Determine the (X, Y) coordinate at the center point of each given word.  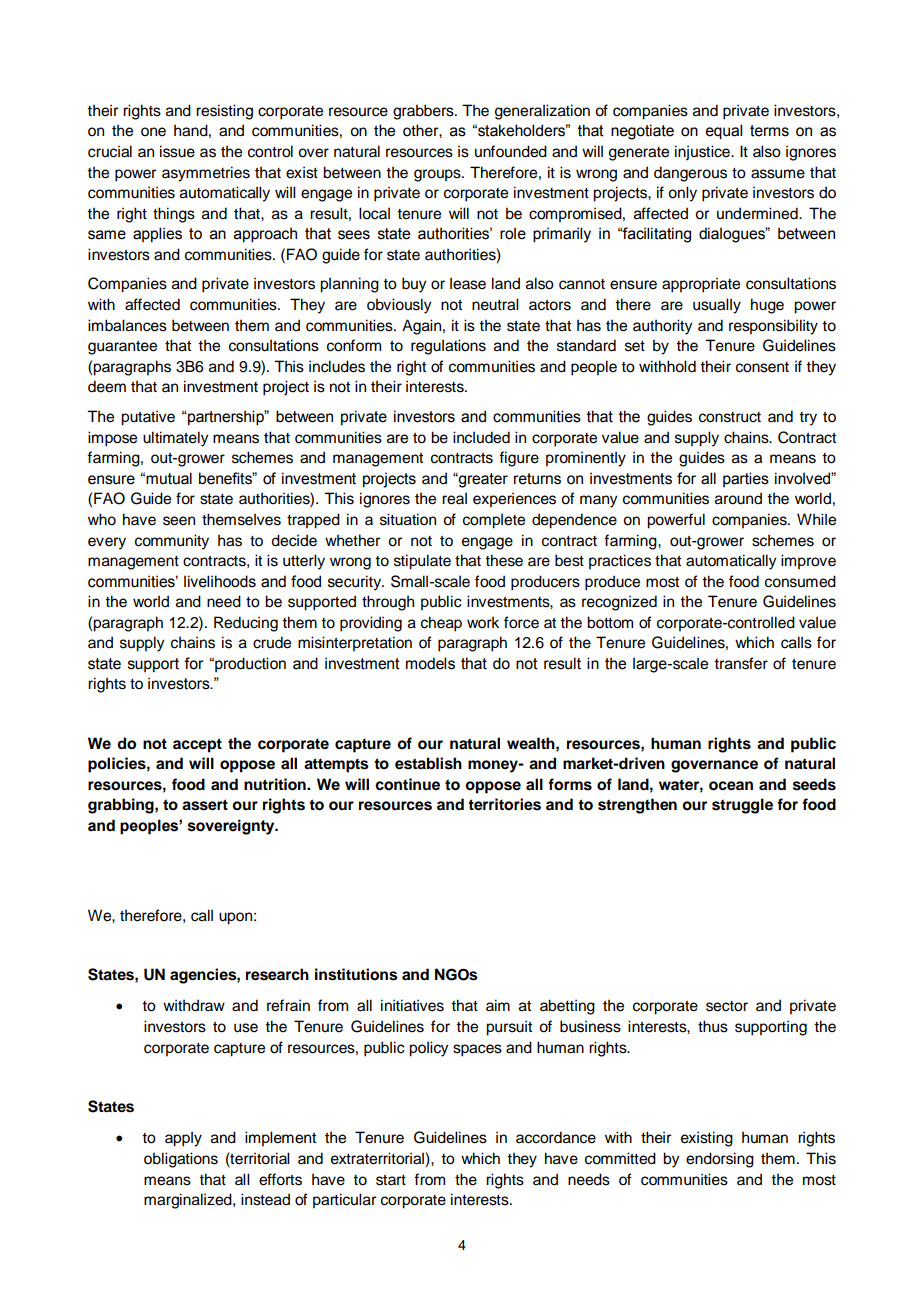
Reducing (246, 624)
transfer (741, 663)
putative (148, 418)
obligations (181, 1160)
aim (498, 1005)
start (391, 1180)
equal (724, 132)
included (481, 437)
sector (727, 1006)
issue (177, 151)
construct (730, 417)
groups (438, 175)
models (430, 663)
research (277, 974)
